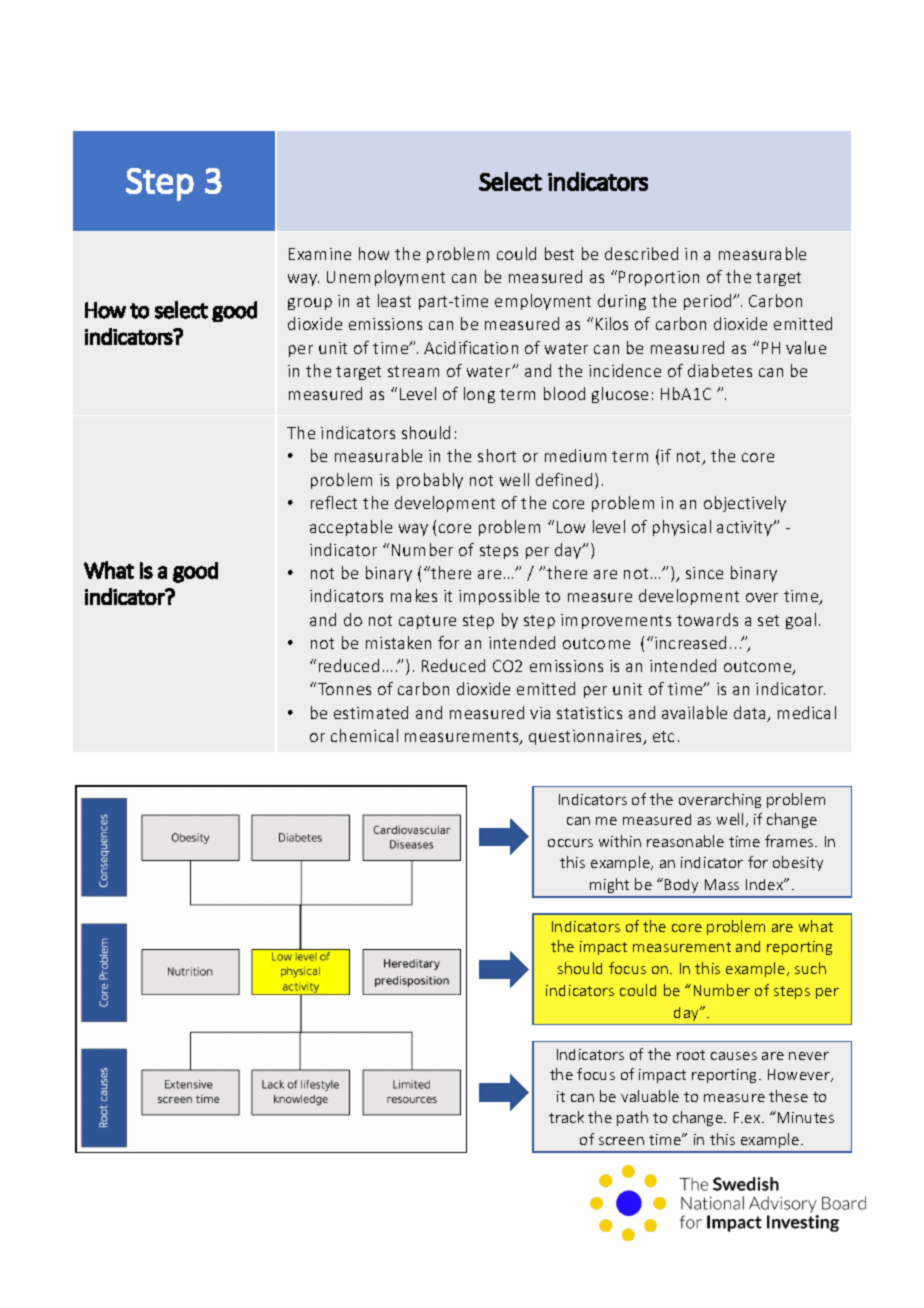  I want to click on best, so click(559, 253).
